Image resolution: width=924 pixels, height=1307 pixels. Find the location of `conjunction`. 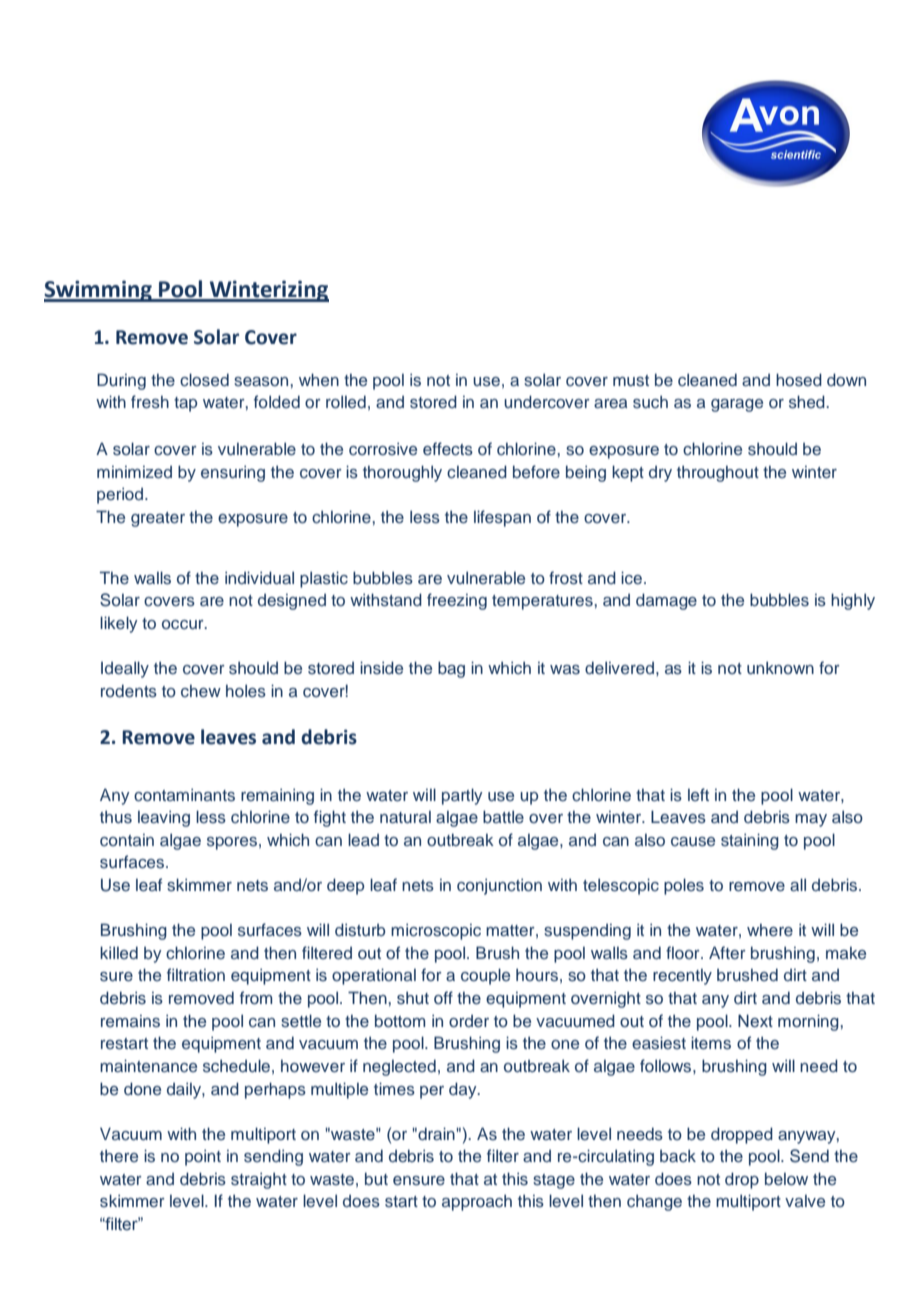

conjunction is located at coordinates (499, 886).
